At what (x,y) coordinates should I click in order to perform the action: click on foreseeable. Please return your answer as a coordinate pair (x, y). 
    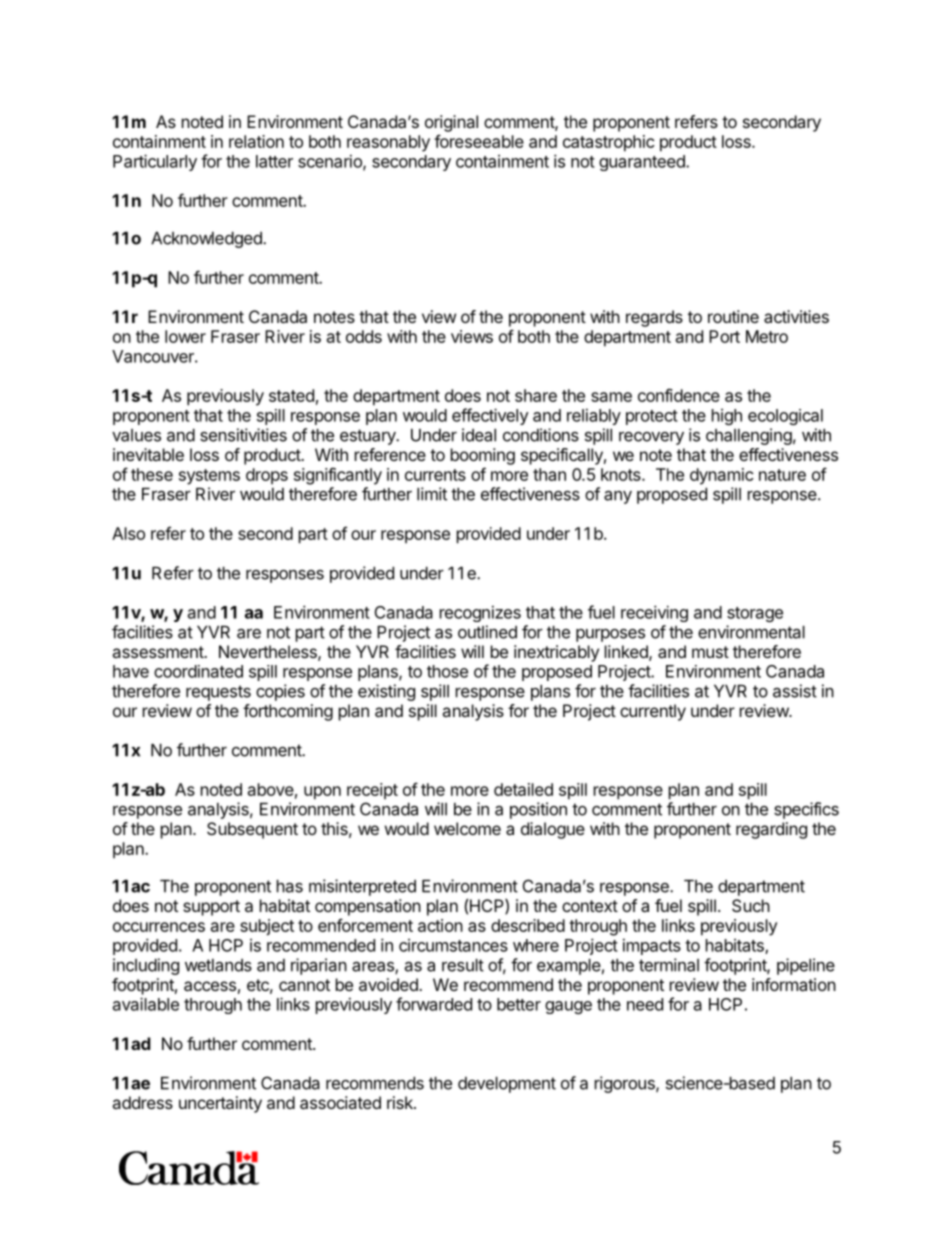
    Looking at the image, I should click on (479, 141).
